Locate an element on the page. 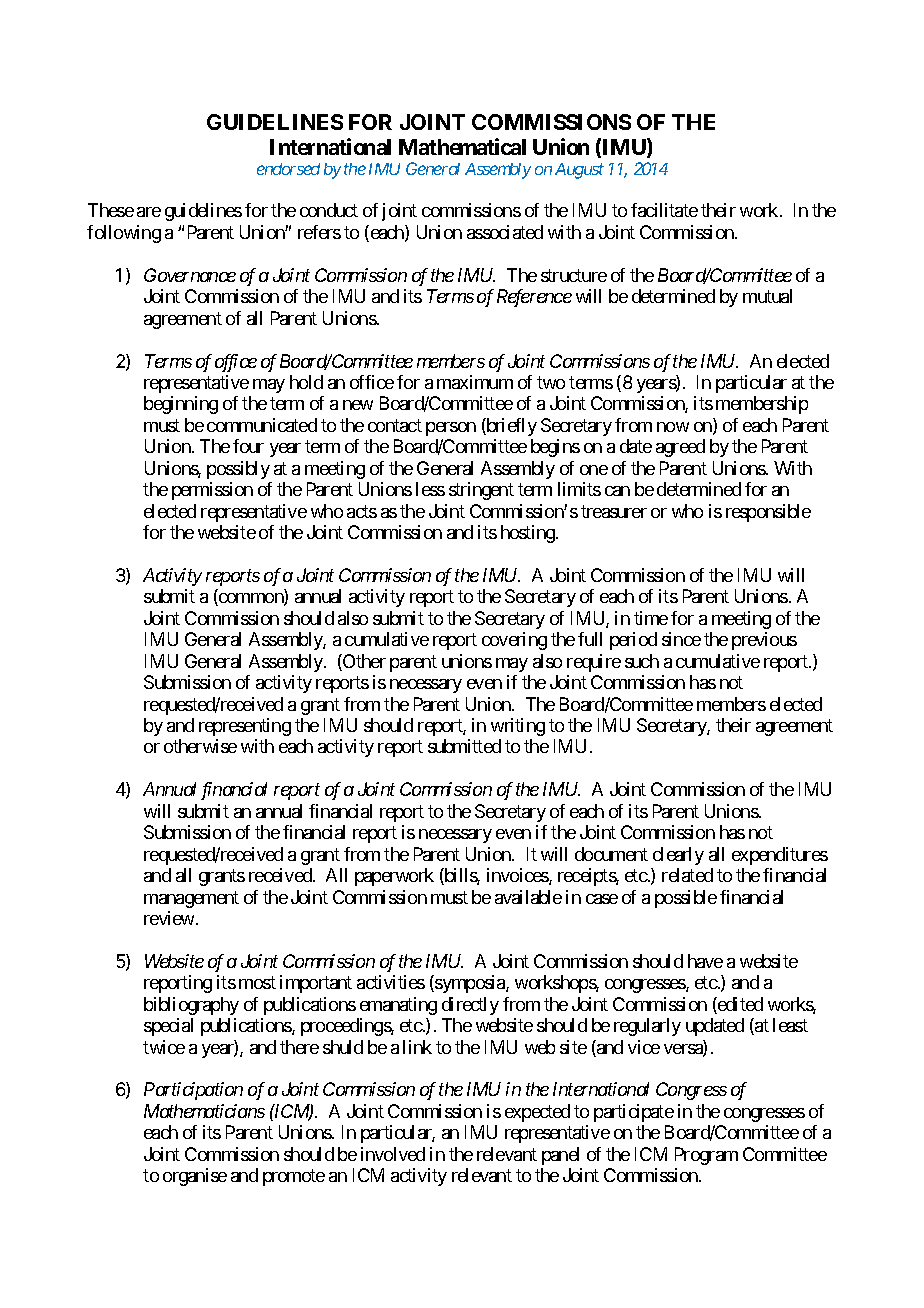  possible is located at coordinates (686, 899).
